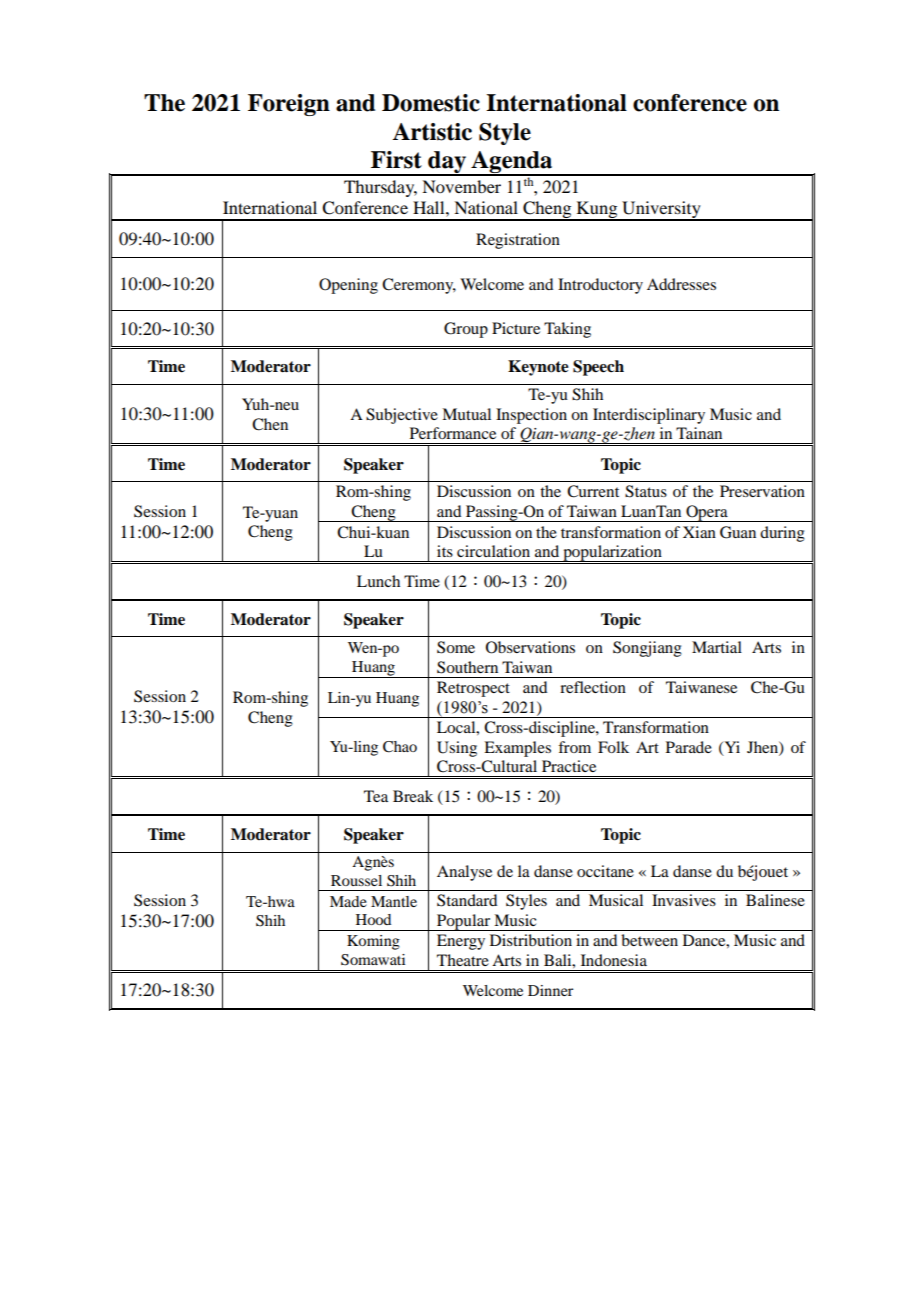 This document has height=1308, width=924. Describe the element at coordinates (661, 211) in the document. I see `University` at that location.
